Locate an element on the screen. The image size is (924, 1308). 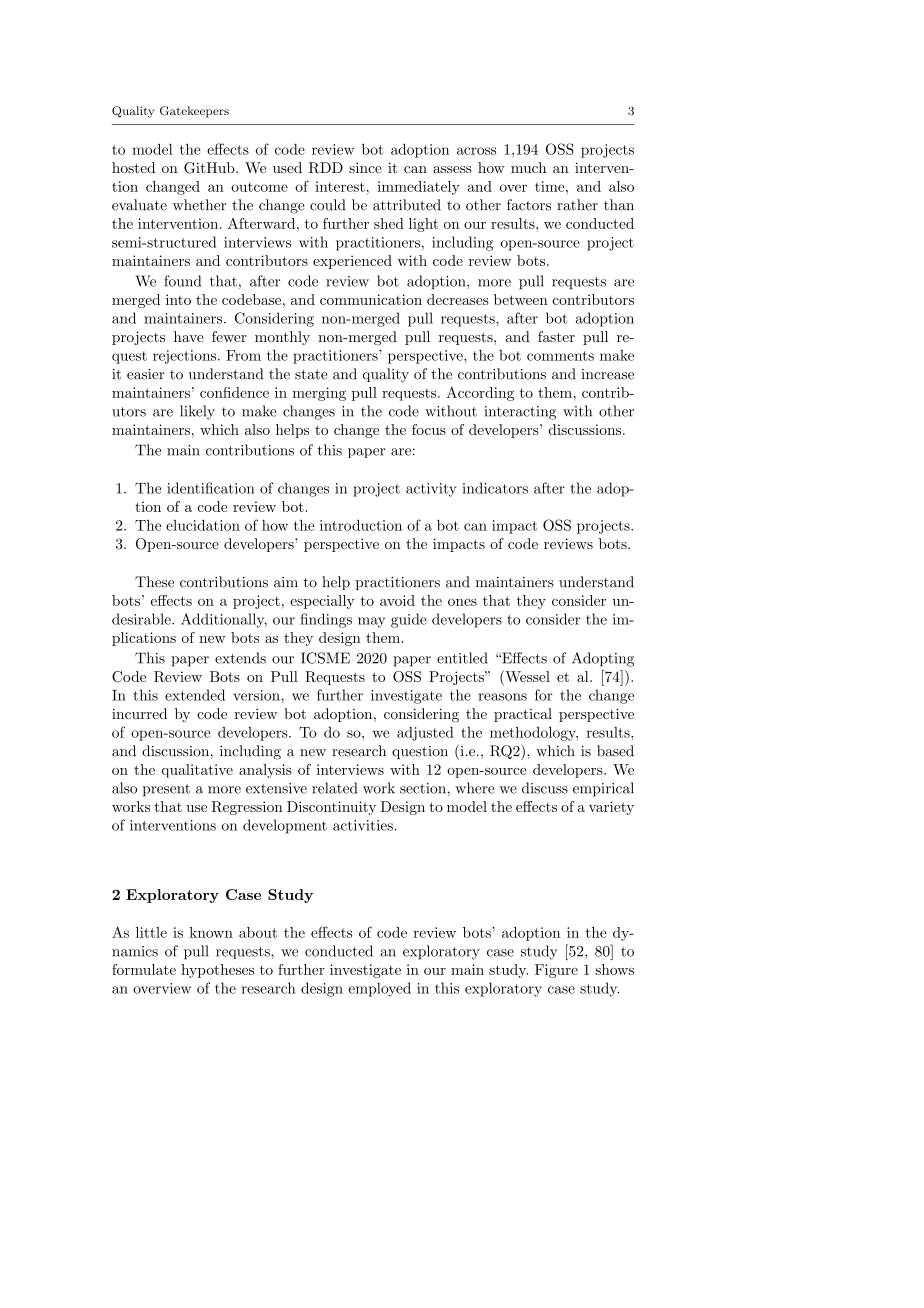
much is located at coordinates (528, 167).
